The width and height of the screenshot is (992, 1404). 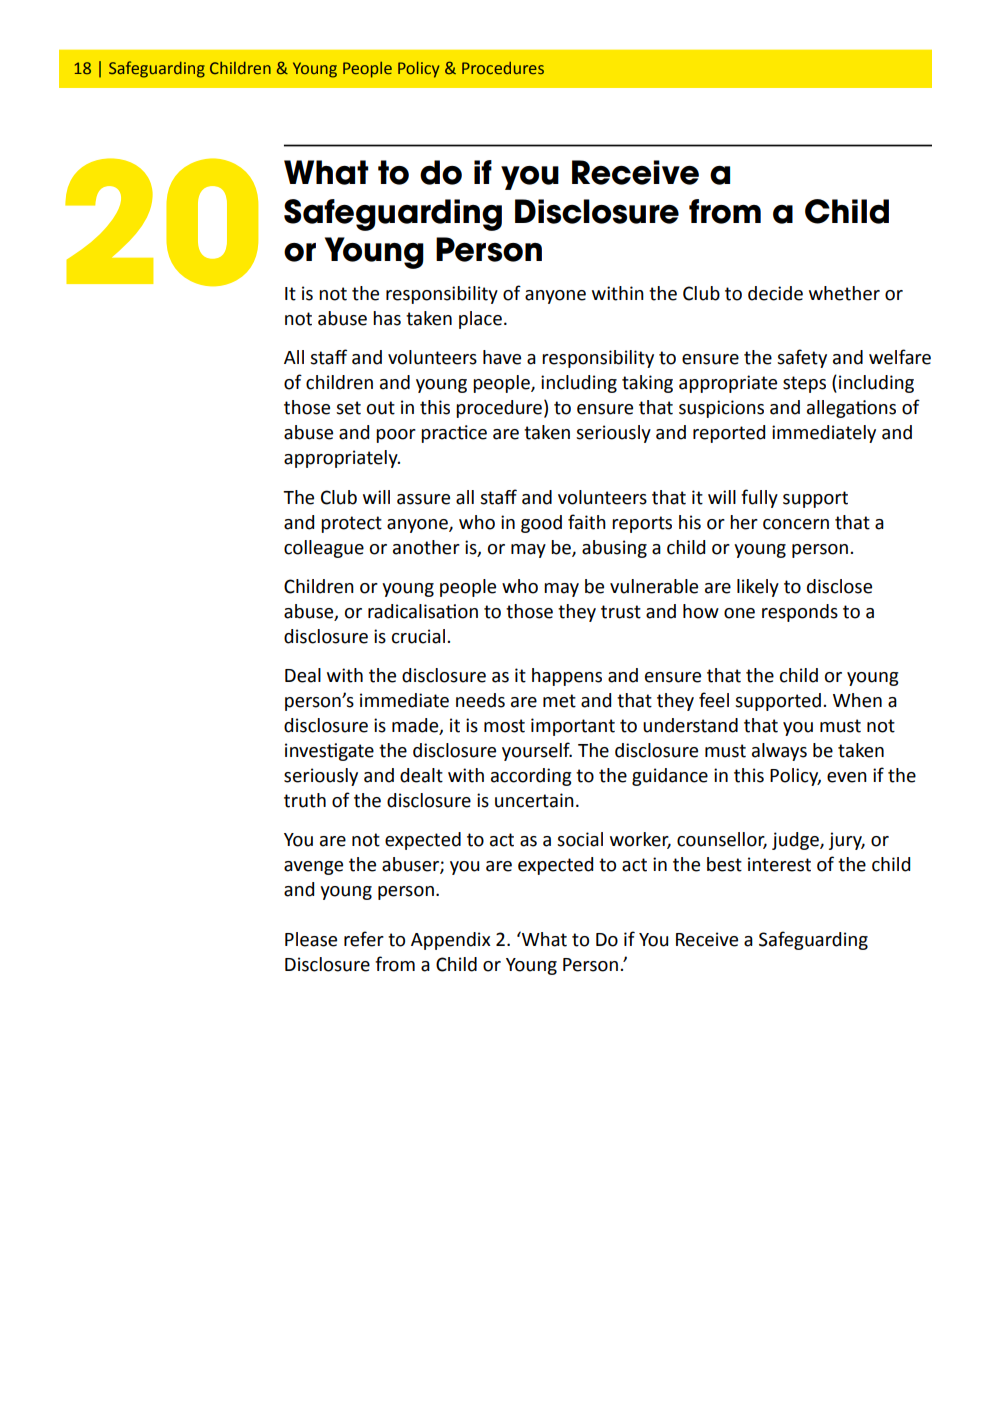 What do you see at coordinates (580, 839) in the screenshot?
I see `social` at bounding box center [580, 839].
